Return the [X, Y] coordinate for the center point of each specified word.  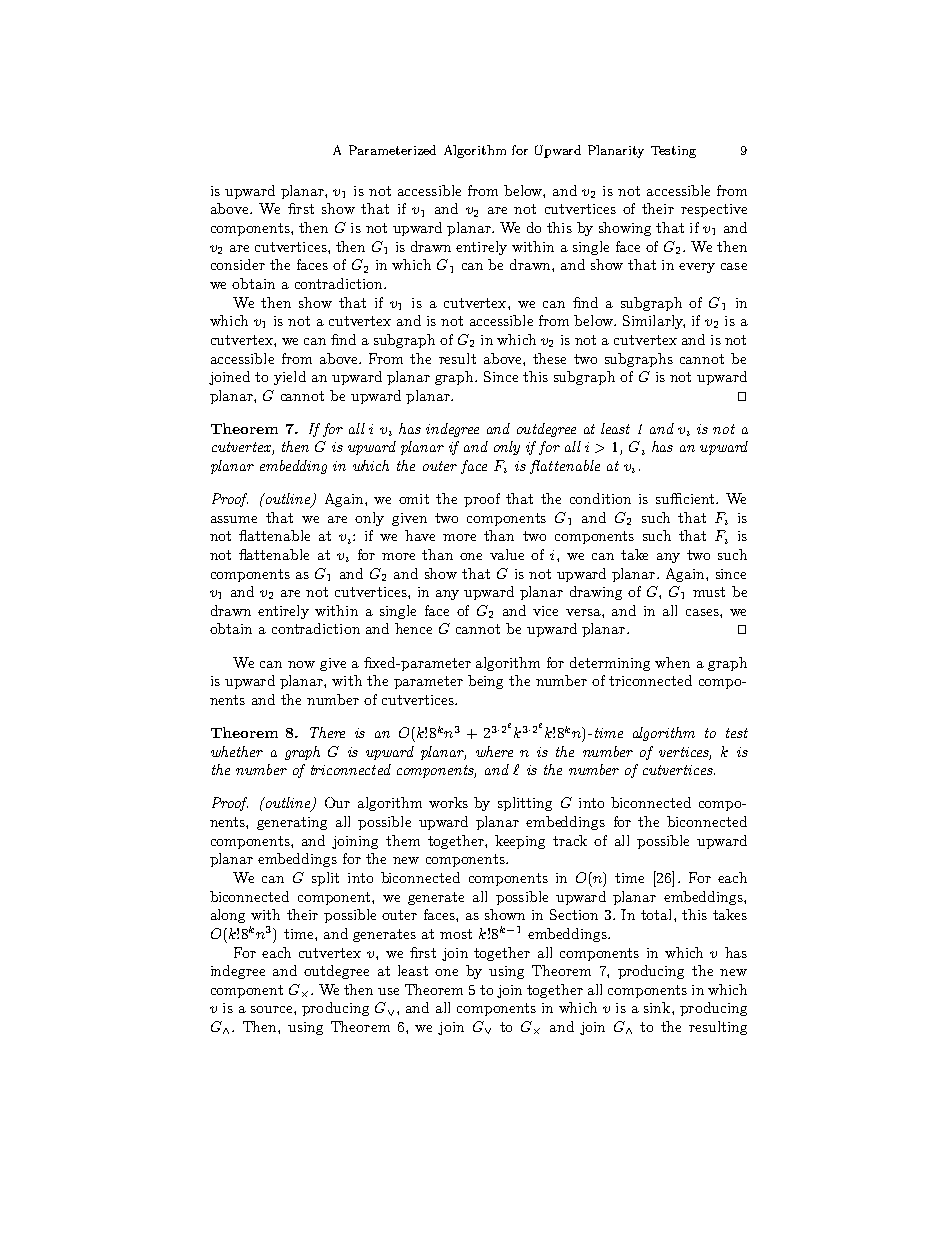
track [570, 840]
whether [237, 751]
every [697, 268]
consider [238, 264]
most [456, 934]
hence [413, 628]
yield [290, 378]
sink [658, 1007]
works [448, 802]
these [549, 358]
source [273, 1009]
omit [414, 499]
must [709, 592]
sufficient [686, 498]
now [301, 664]
